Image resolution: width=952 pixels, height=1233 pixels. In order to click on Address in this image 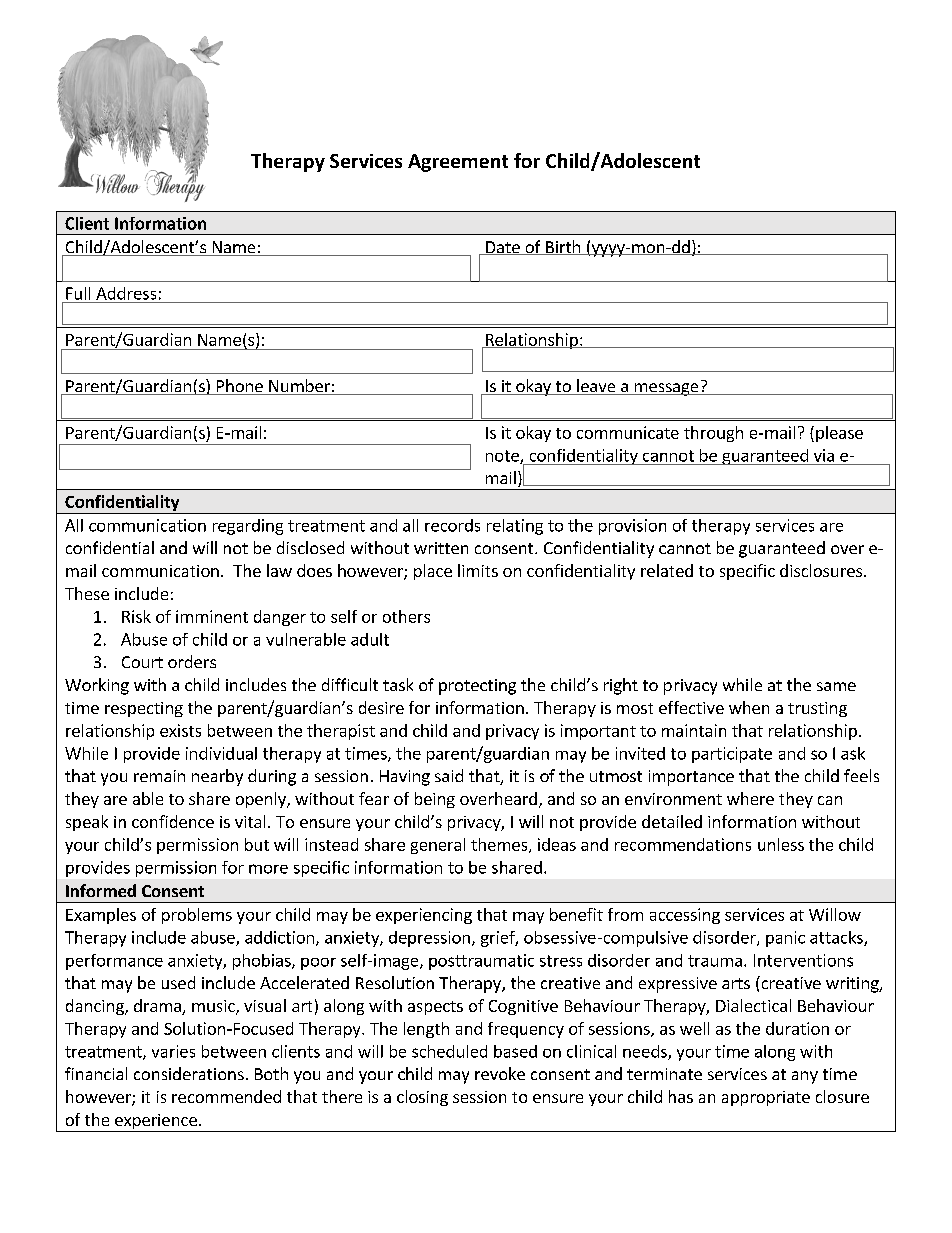, I will do `click(126, 293)`.
